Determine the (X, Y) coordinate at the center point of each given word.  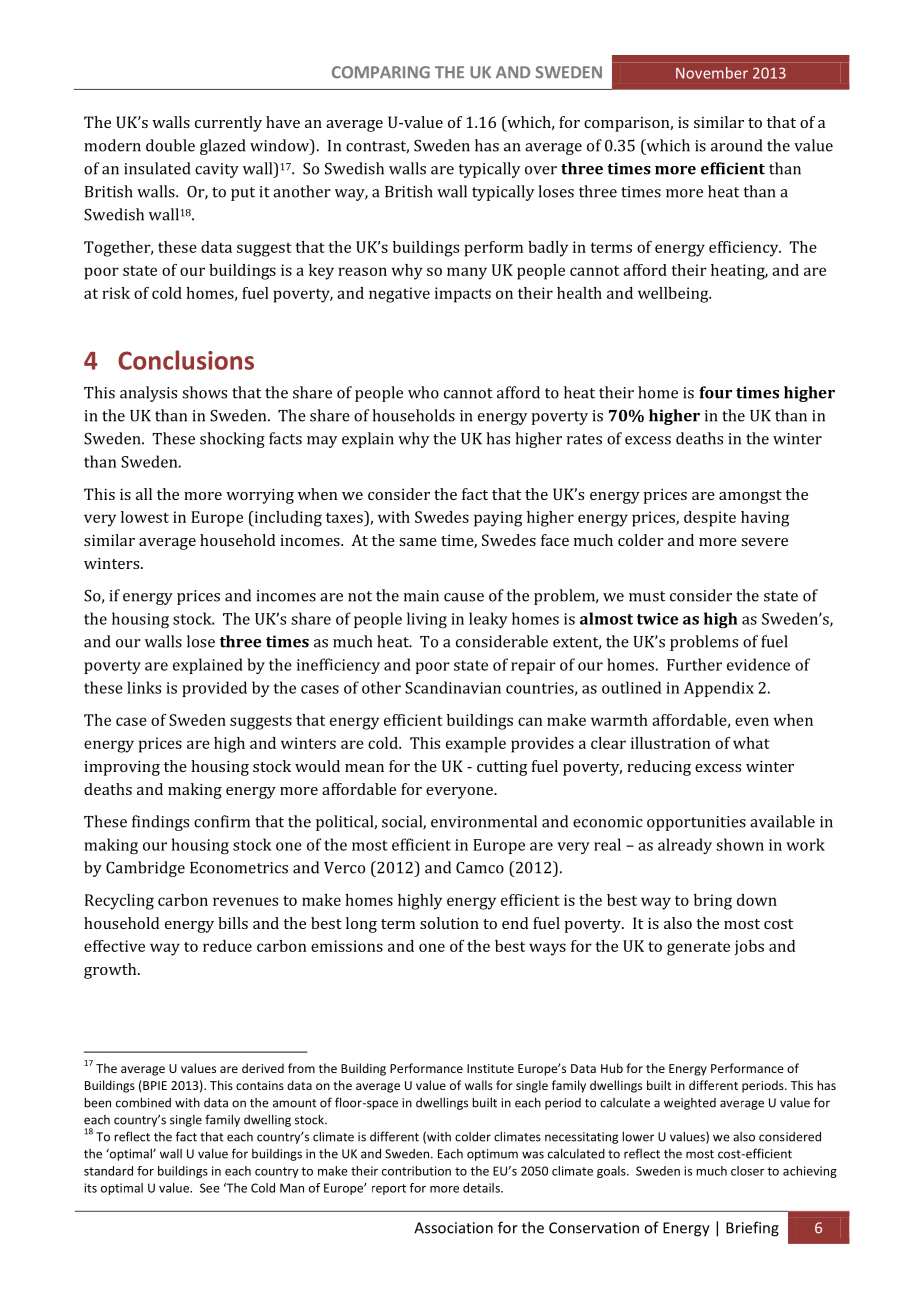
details (482, 1188)
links (144, 687)
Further (694, 664)
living (427, 620)
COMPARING (381, 72)
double (170, 145)
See (210, 1188)
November (712, 73)
